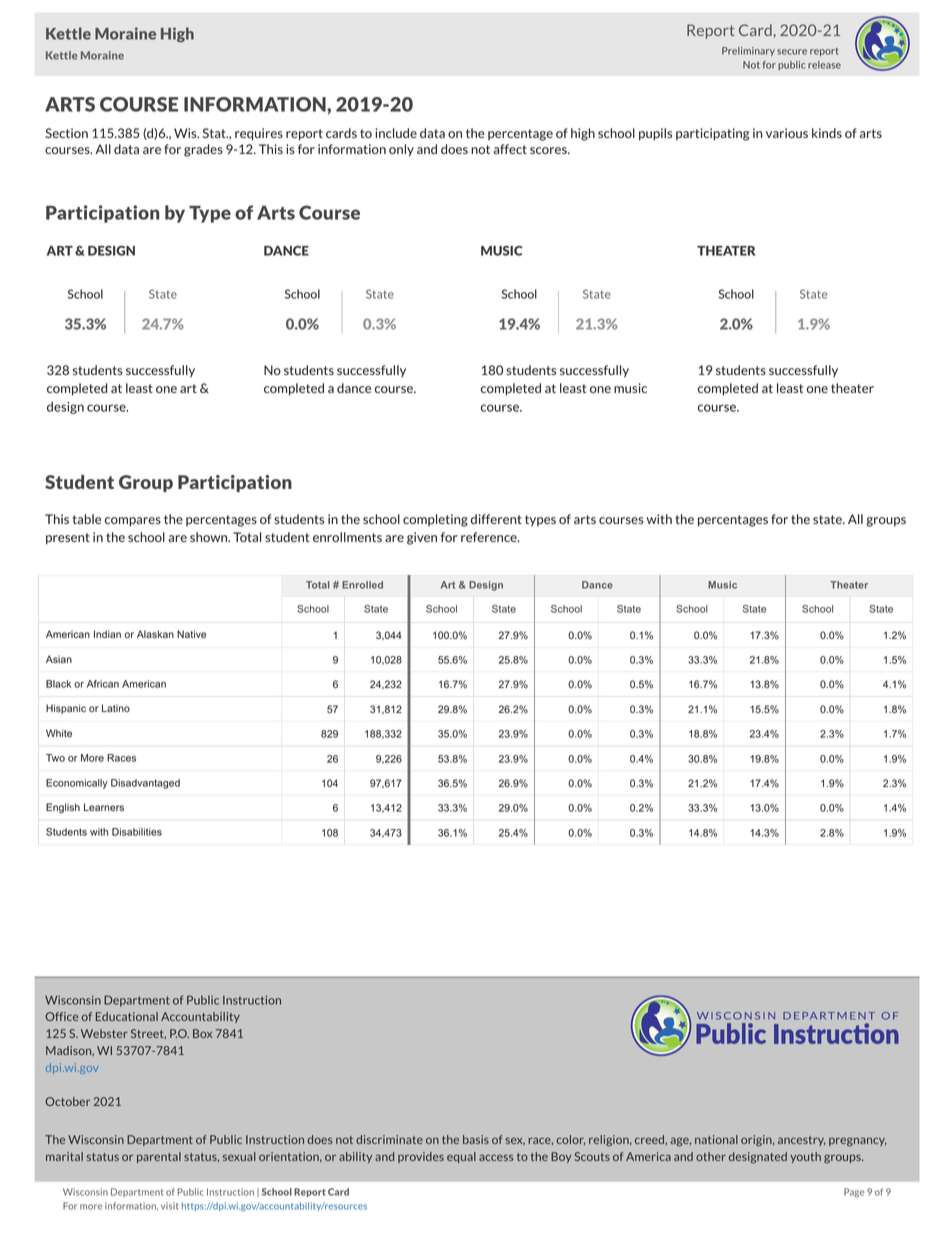 This screenshot has height=1233, width=952. What do you see at coordinates (716, 1139) in the screenshot?
I see `national` at bounding box center [716, 1139].
